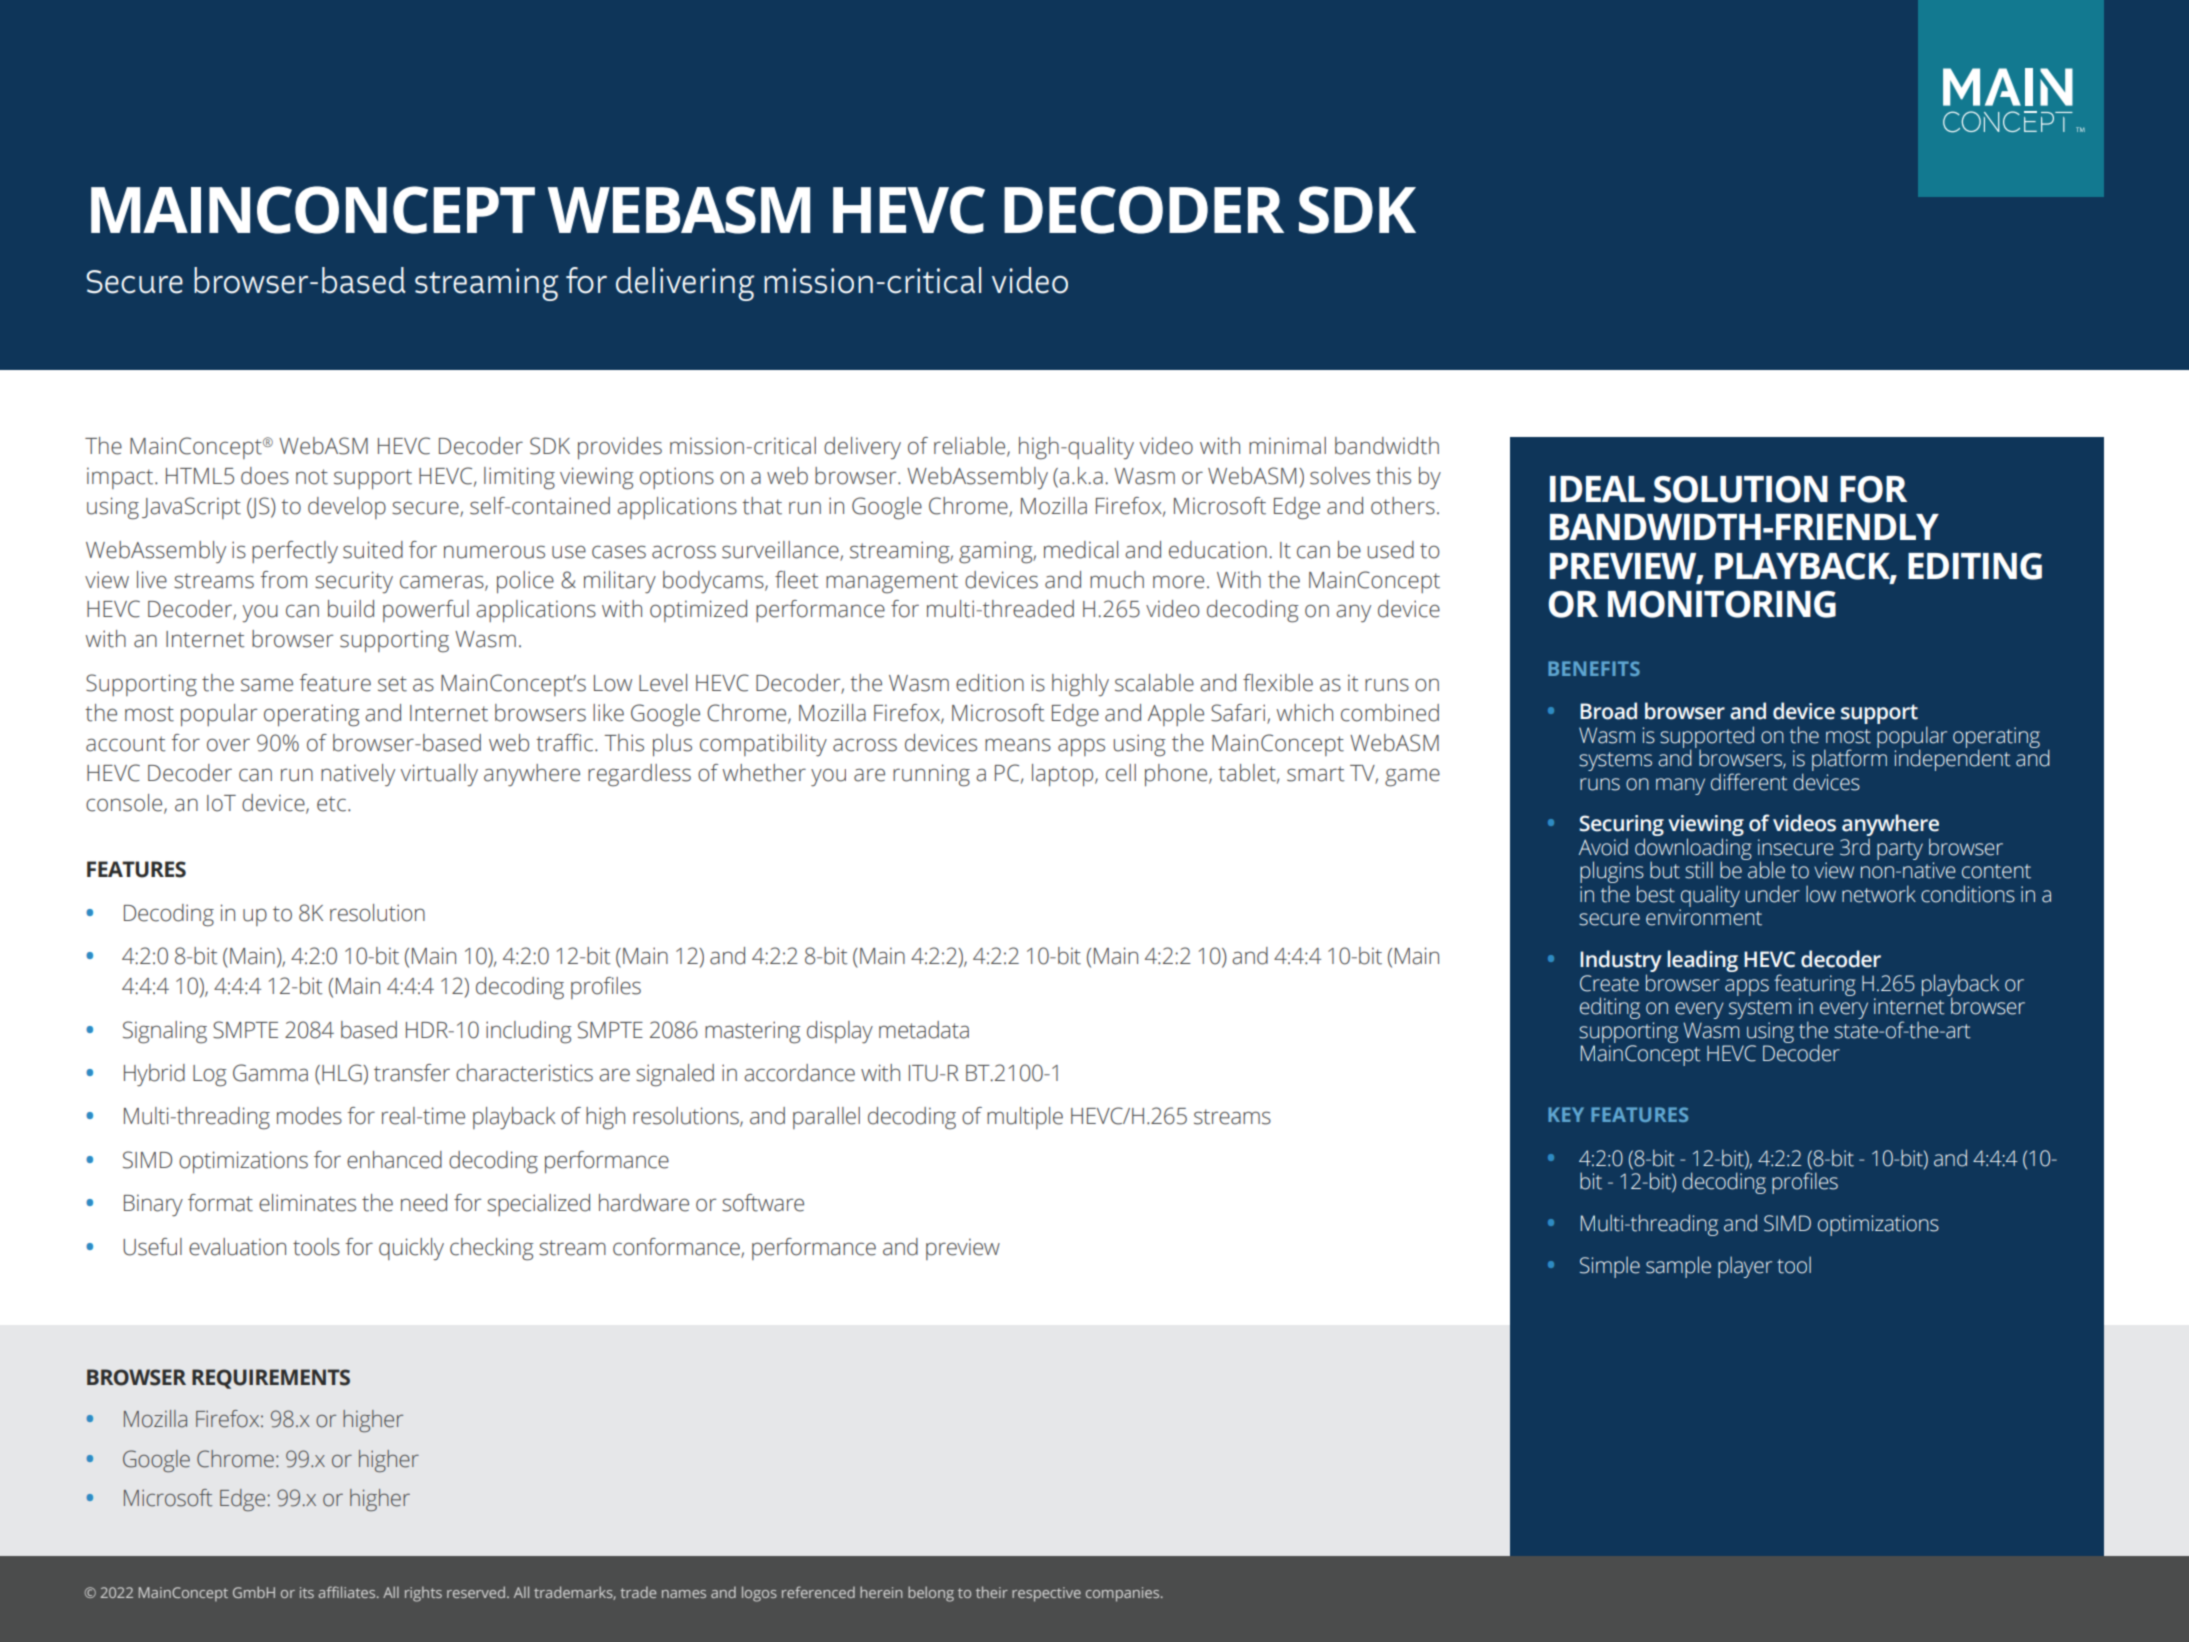  I want to click on affiliates, so click(348, 1592).
